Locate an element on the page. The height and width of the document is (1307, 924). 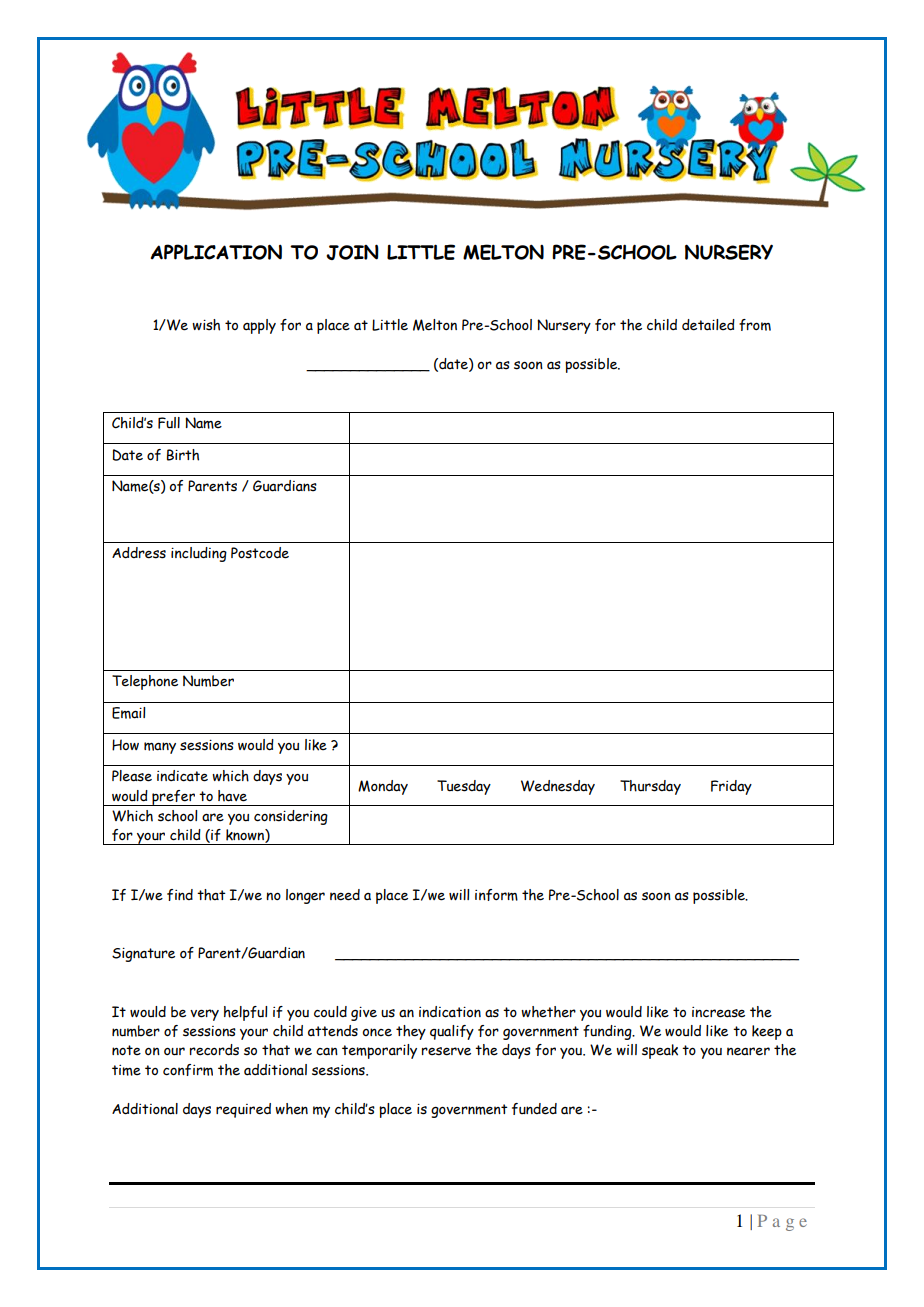
confirm is located at coordinates (188, 1070).
